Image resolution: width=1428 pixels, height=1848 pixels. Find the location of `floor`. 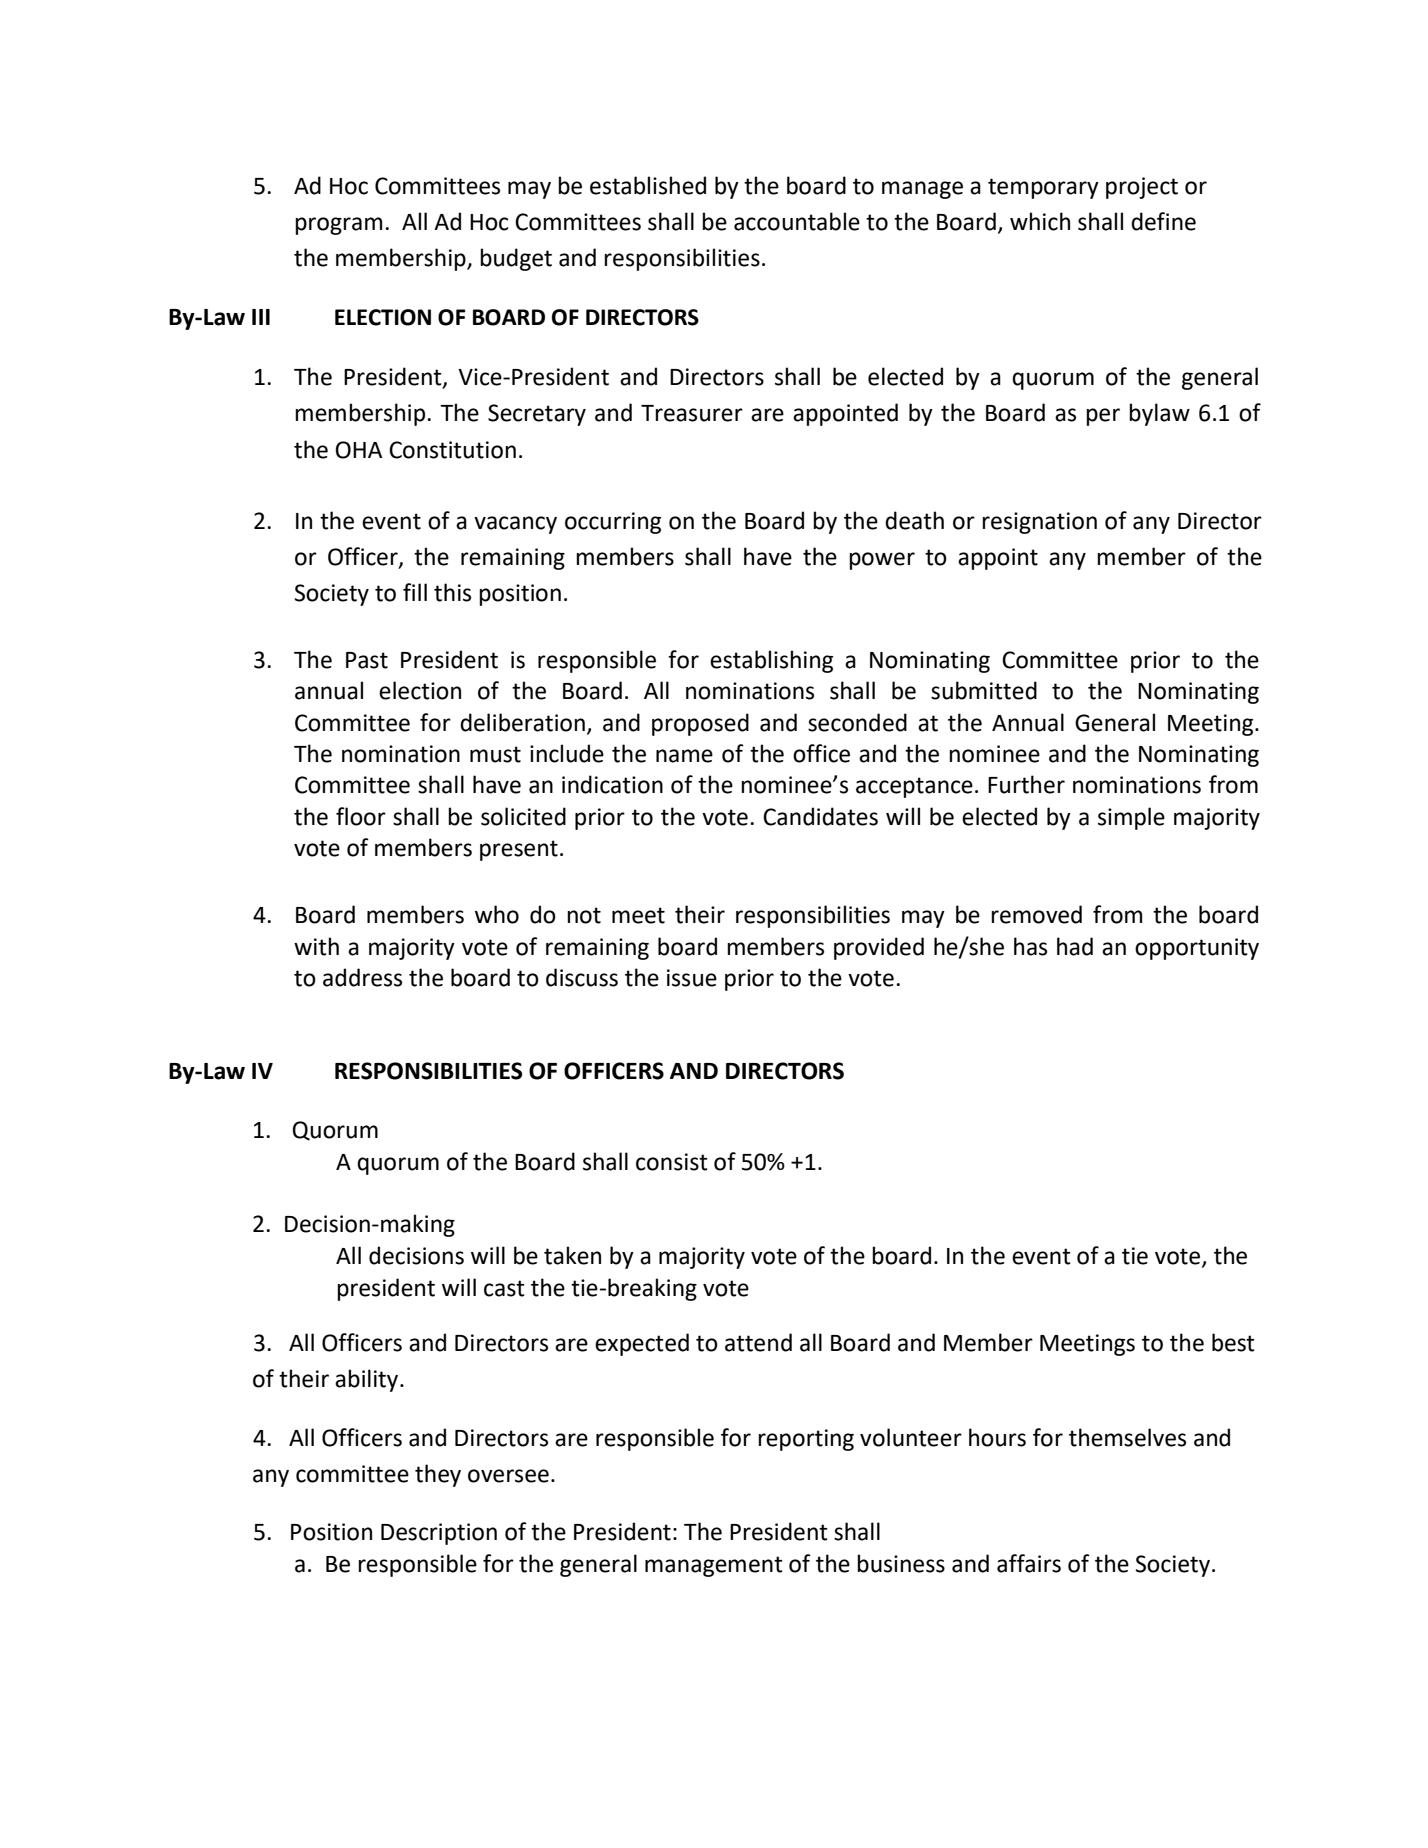

floor is located at coordinates (361, 816).
